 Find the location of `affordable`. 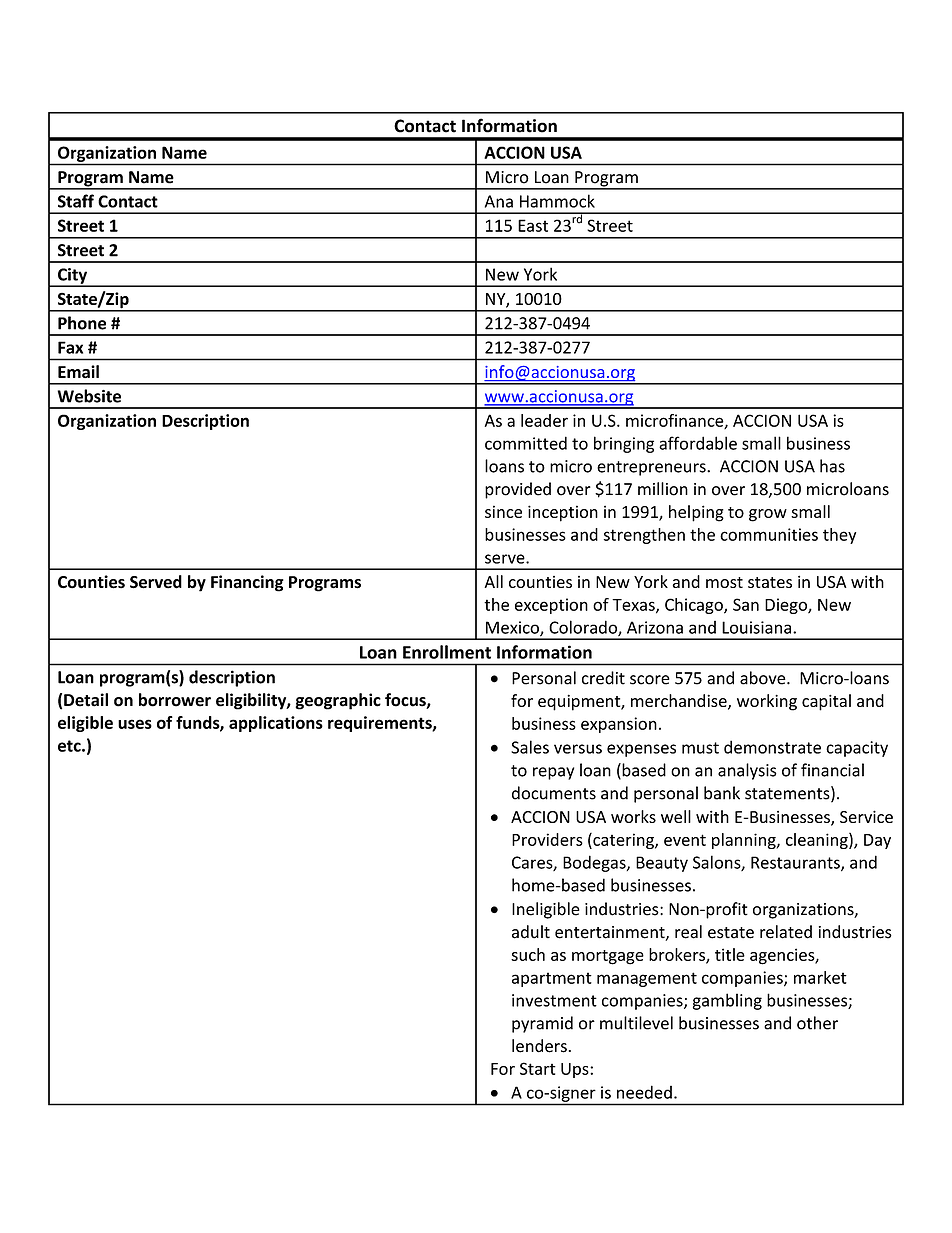

affordable is located at coordinates (698, 443).
